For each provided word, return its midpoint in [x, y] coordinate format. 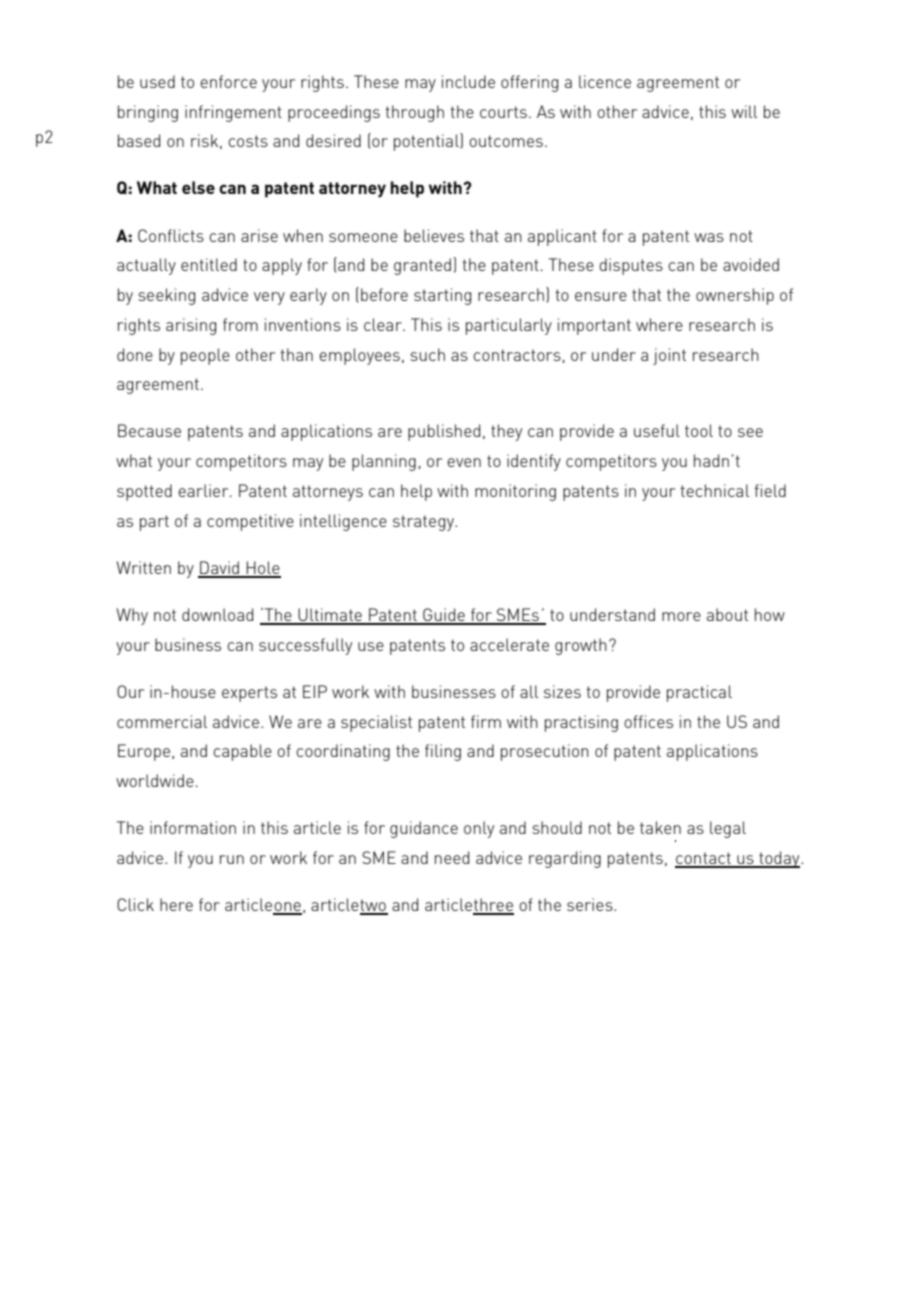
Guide [444, 616]
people [205, 356]
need [452, 857]
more [681, 616]
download [217, 614]
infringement [233, 113]
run [232, 859]
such [427, 354]
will [744, 111]
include [468, 81]
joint [669, 356]
